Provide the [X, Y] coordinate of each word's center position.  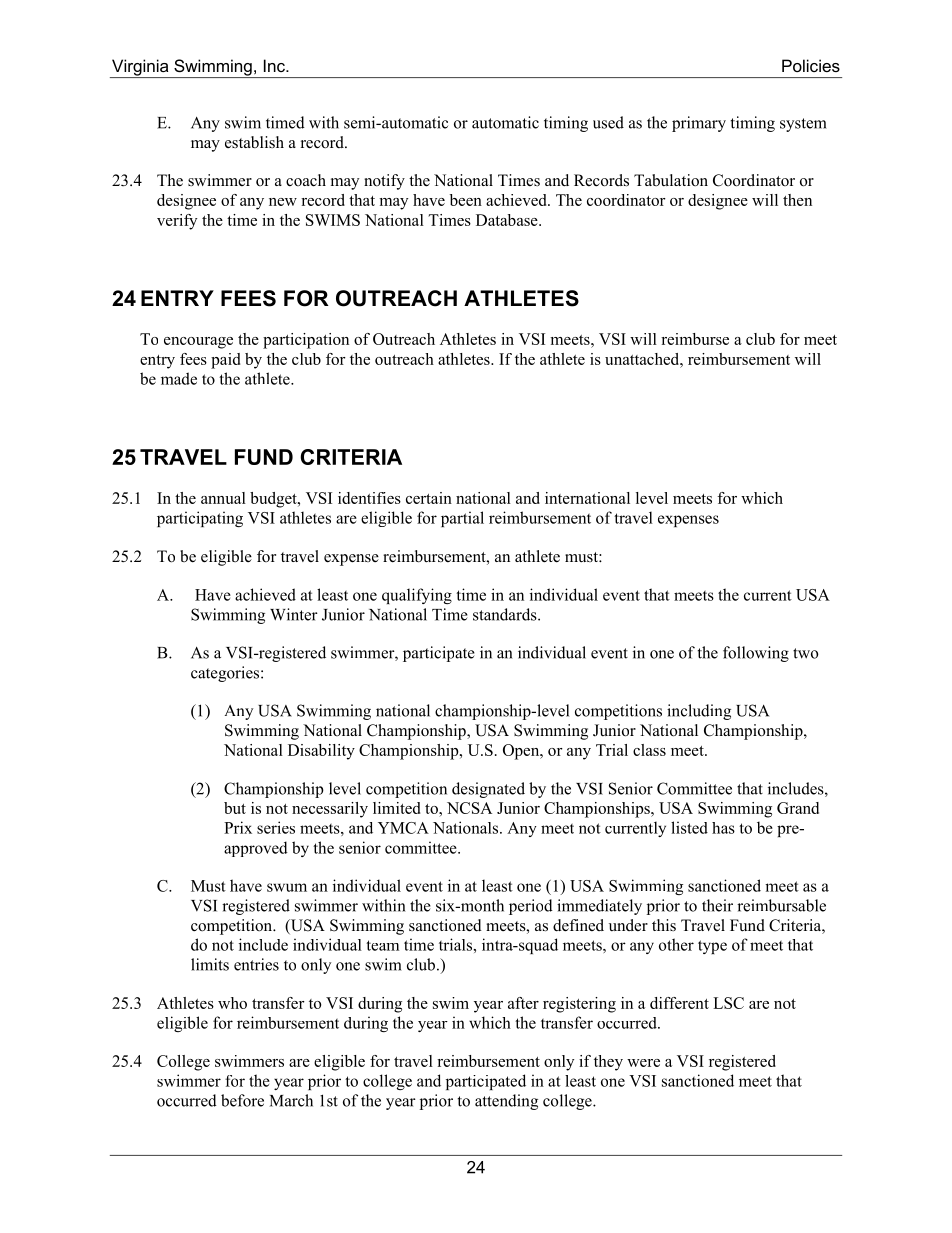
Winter [294, 614]
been [466, 200]
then [797, 200]
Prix [238, 827]
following [756, 654]
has [723, 828]
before [242, 1100]
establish [254, 142]
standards [506, 614]
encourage [198, 343]
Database [508, 220]
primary [699, 124]
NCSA [469, 808]
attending [506, 1102]
